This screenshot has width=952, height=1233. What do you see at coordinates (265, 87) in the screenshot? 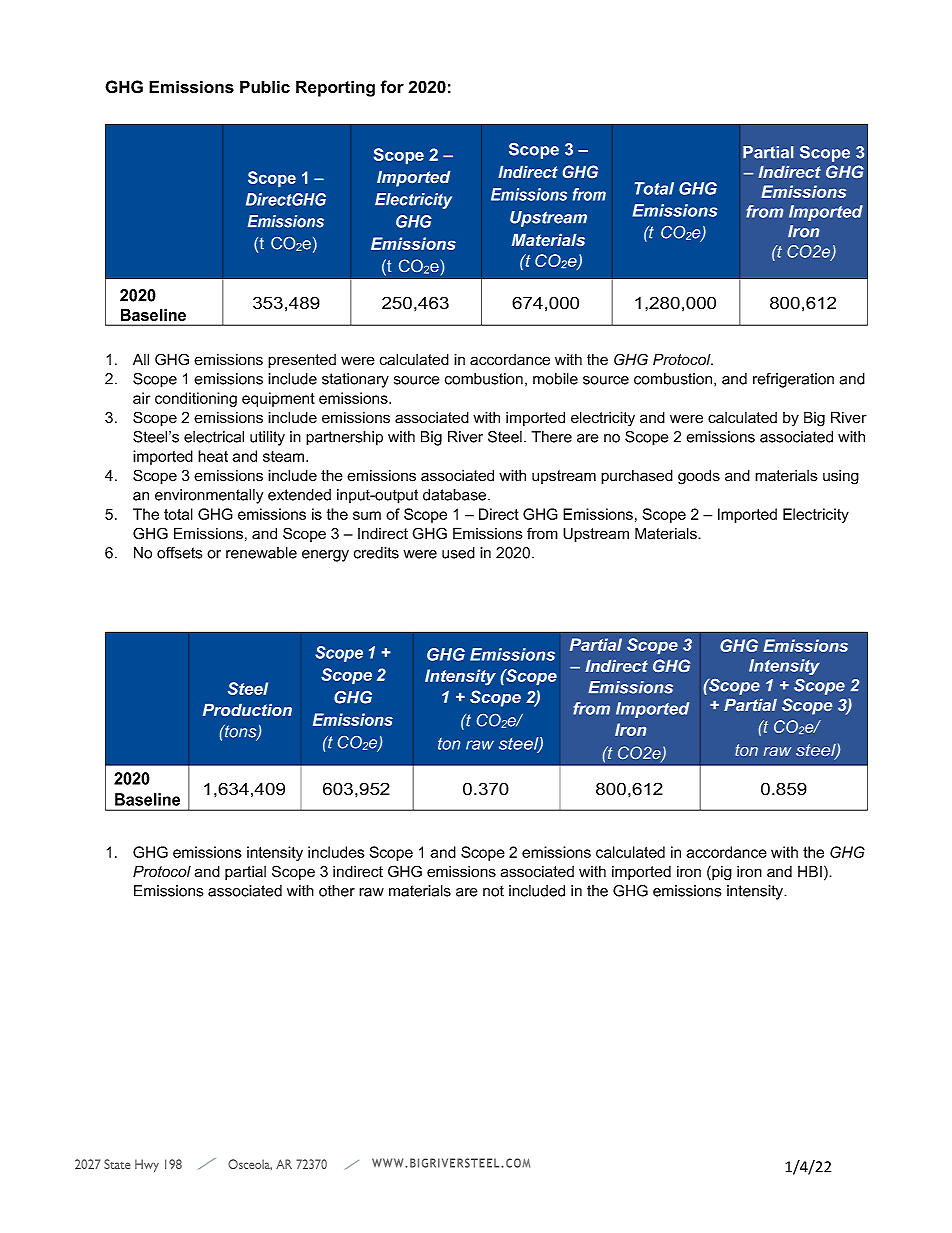
I see `Public` at bounding box center [265, 87].
